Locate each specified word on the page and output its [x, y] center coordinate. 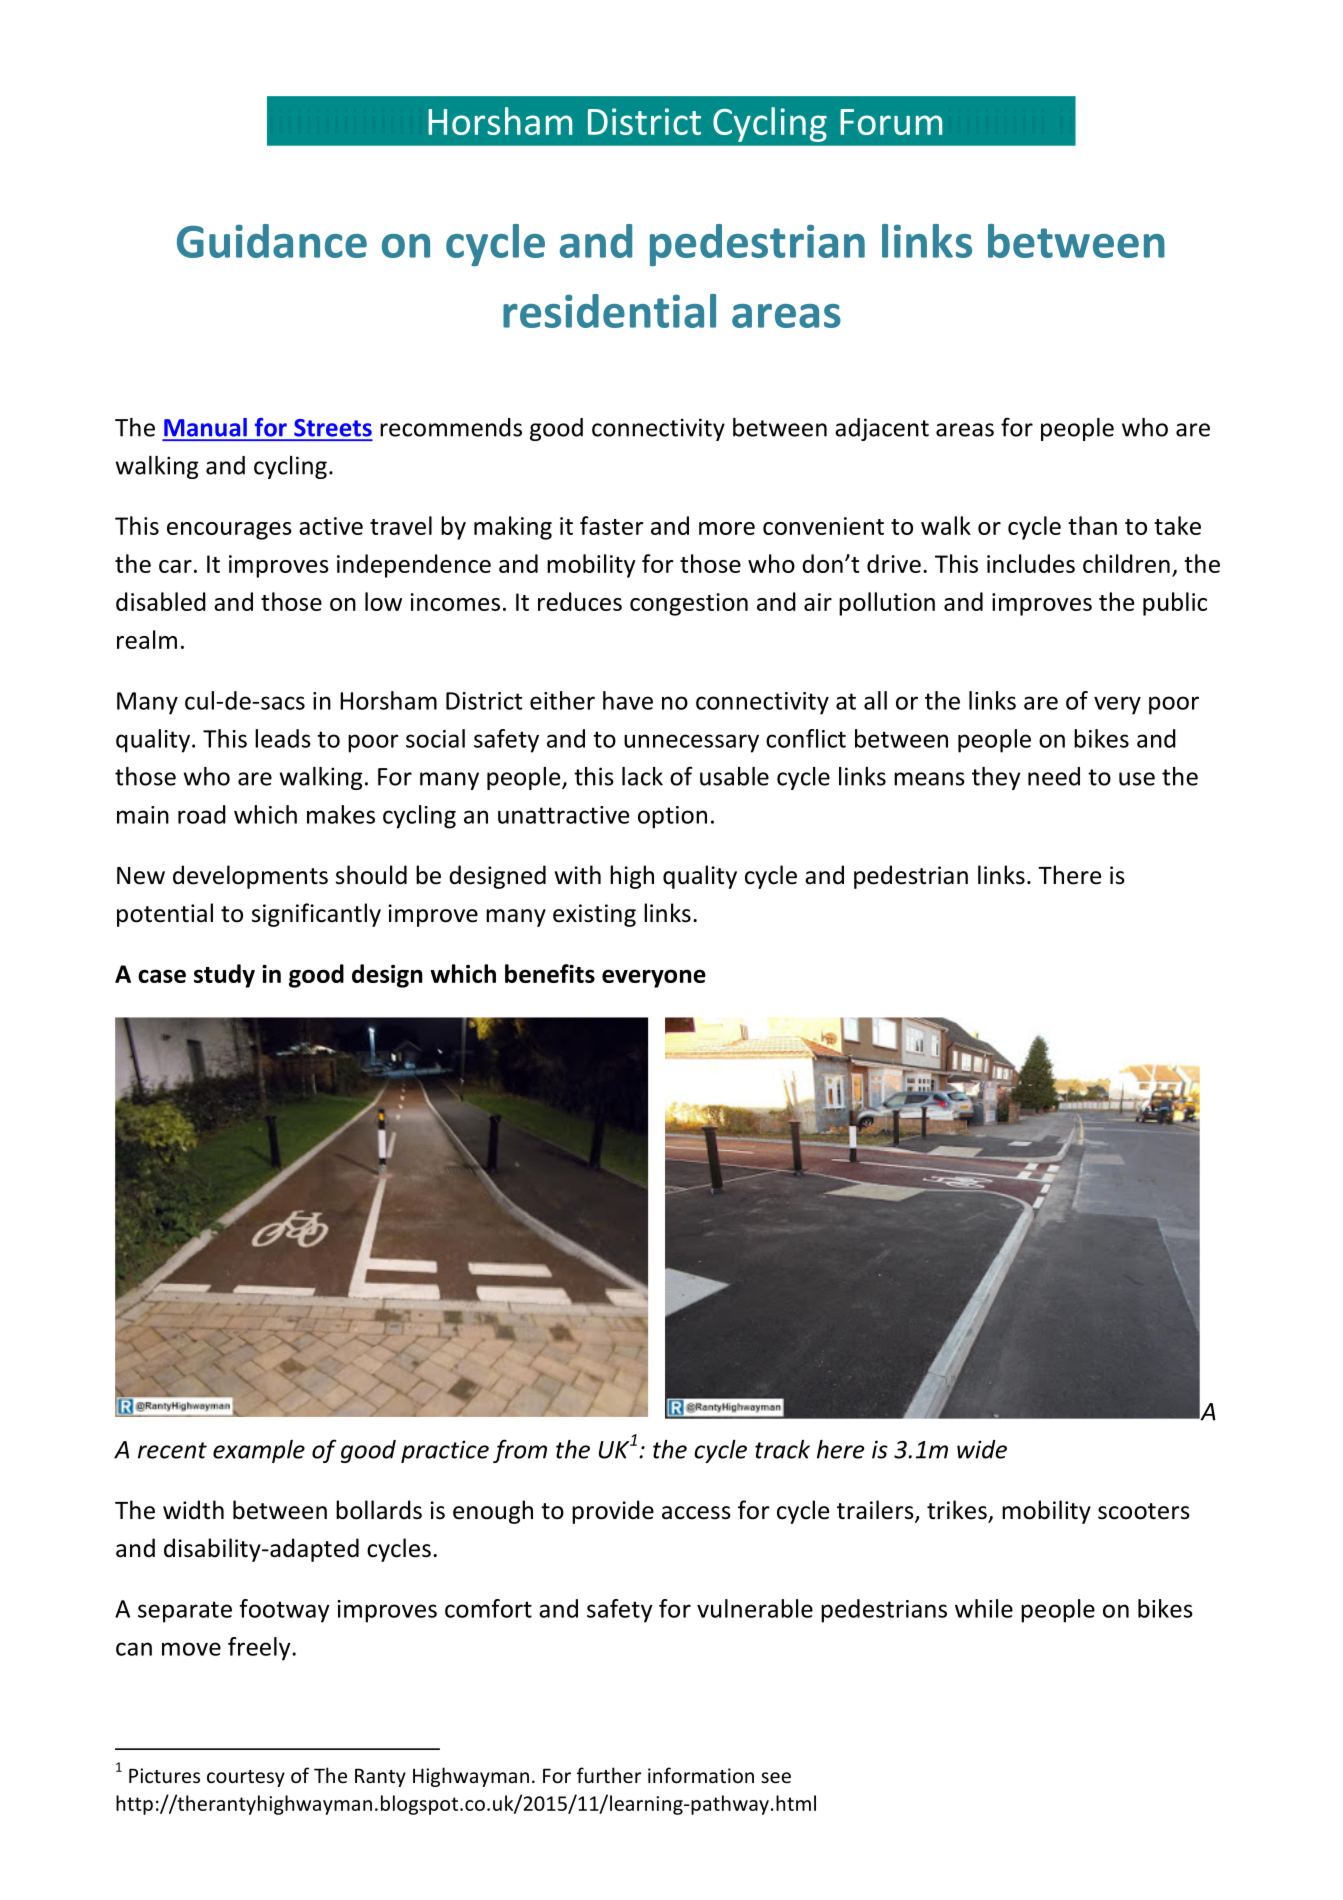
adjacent [882, 429]
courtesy [246, 1778]
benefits [550, 973]
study [224, 976]
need [1054, 776]
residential [609, 311]
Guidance [272, 241]
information [701, 1775]
